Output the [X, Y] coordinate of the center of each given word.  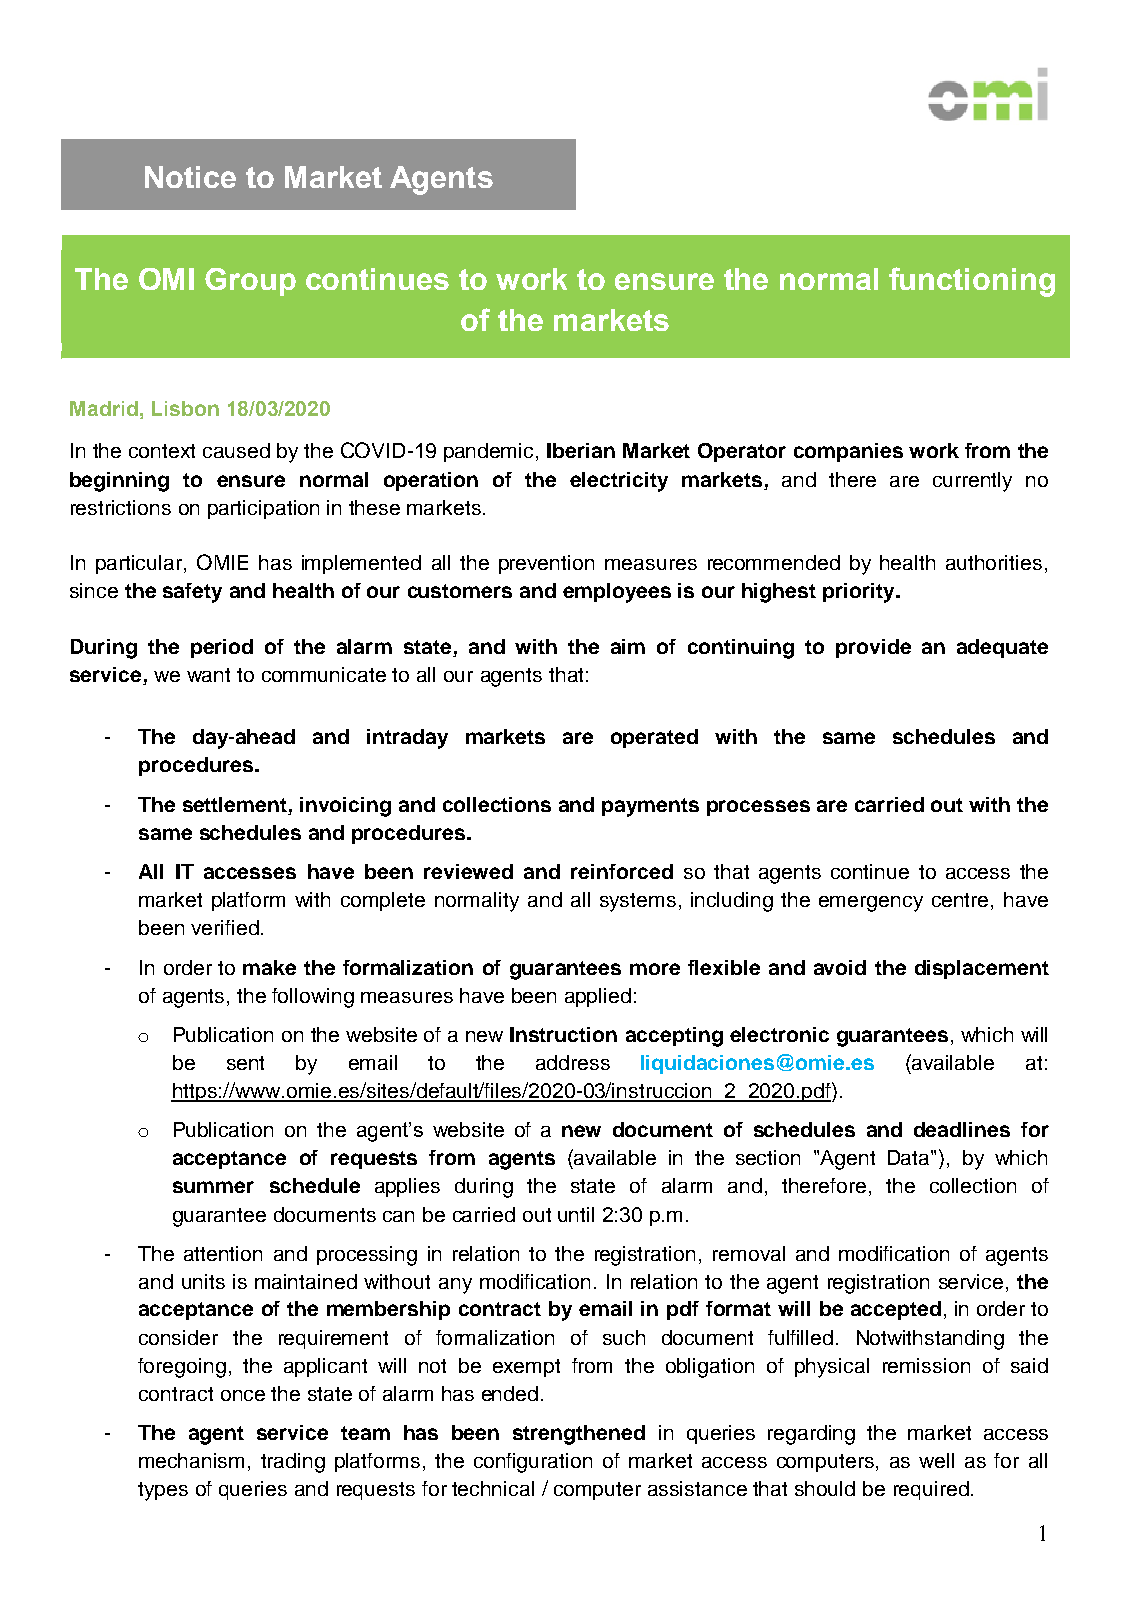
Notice [190, 177]
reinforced [622, 871]
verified [225, 927]
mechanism [191, 1460]
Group [250, 282]
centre [960, 900]
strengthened [579, 1435]
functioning [972, 282]
